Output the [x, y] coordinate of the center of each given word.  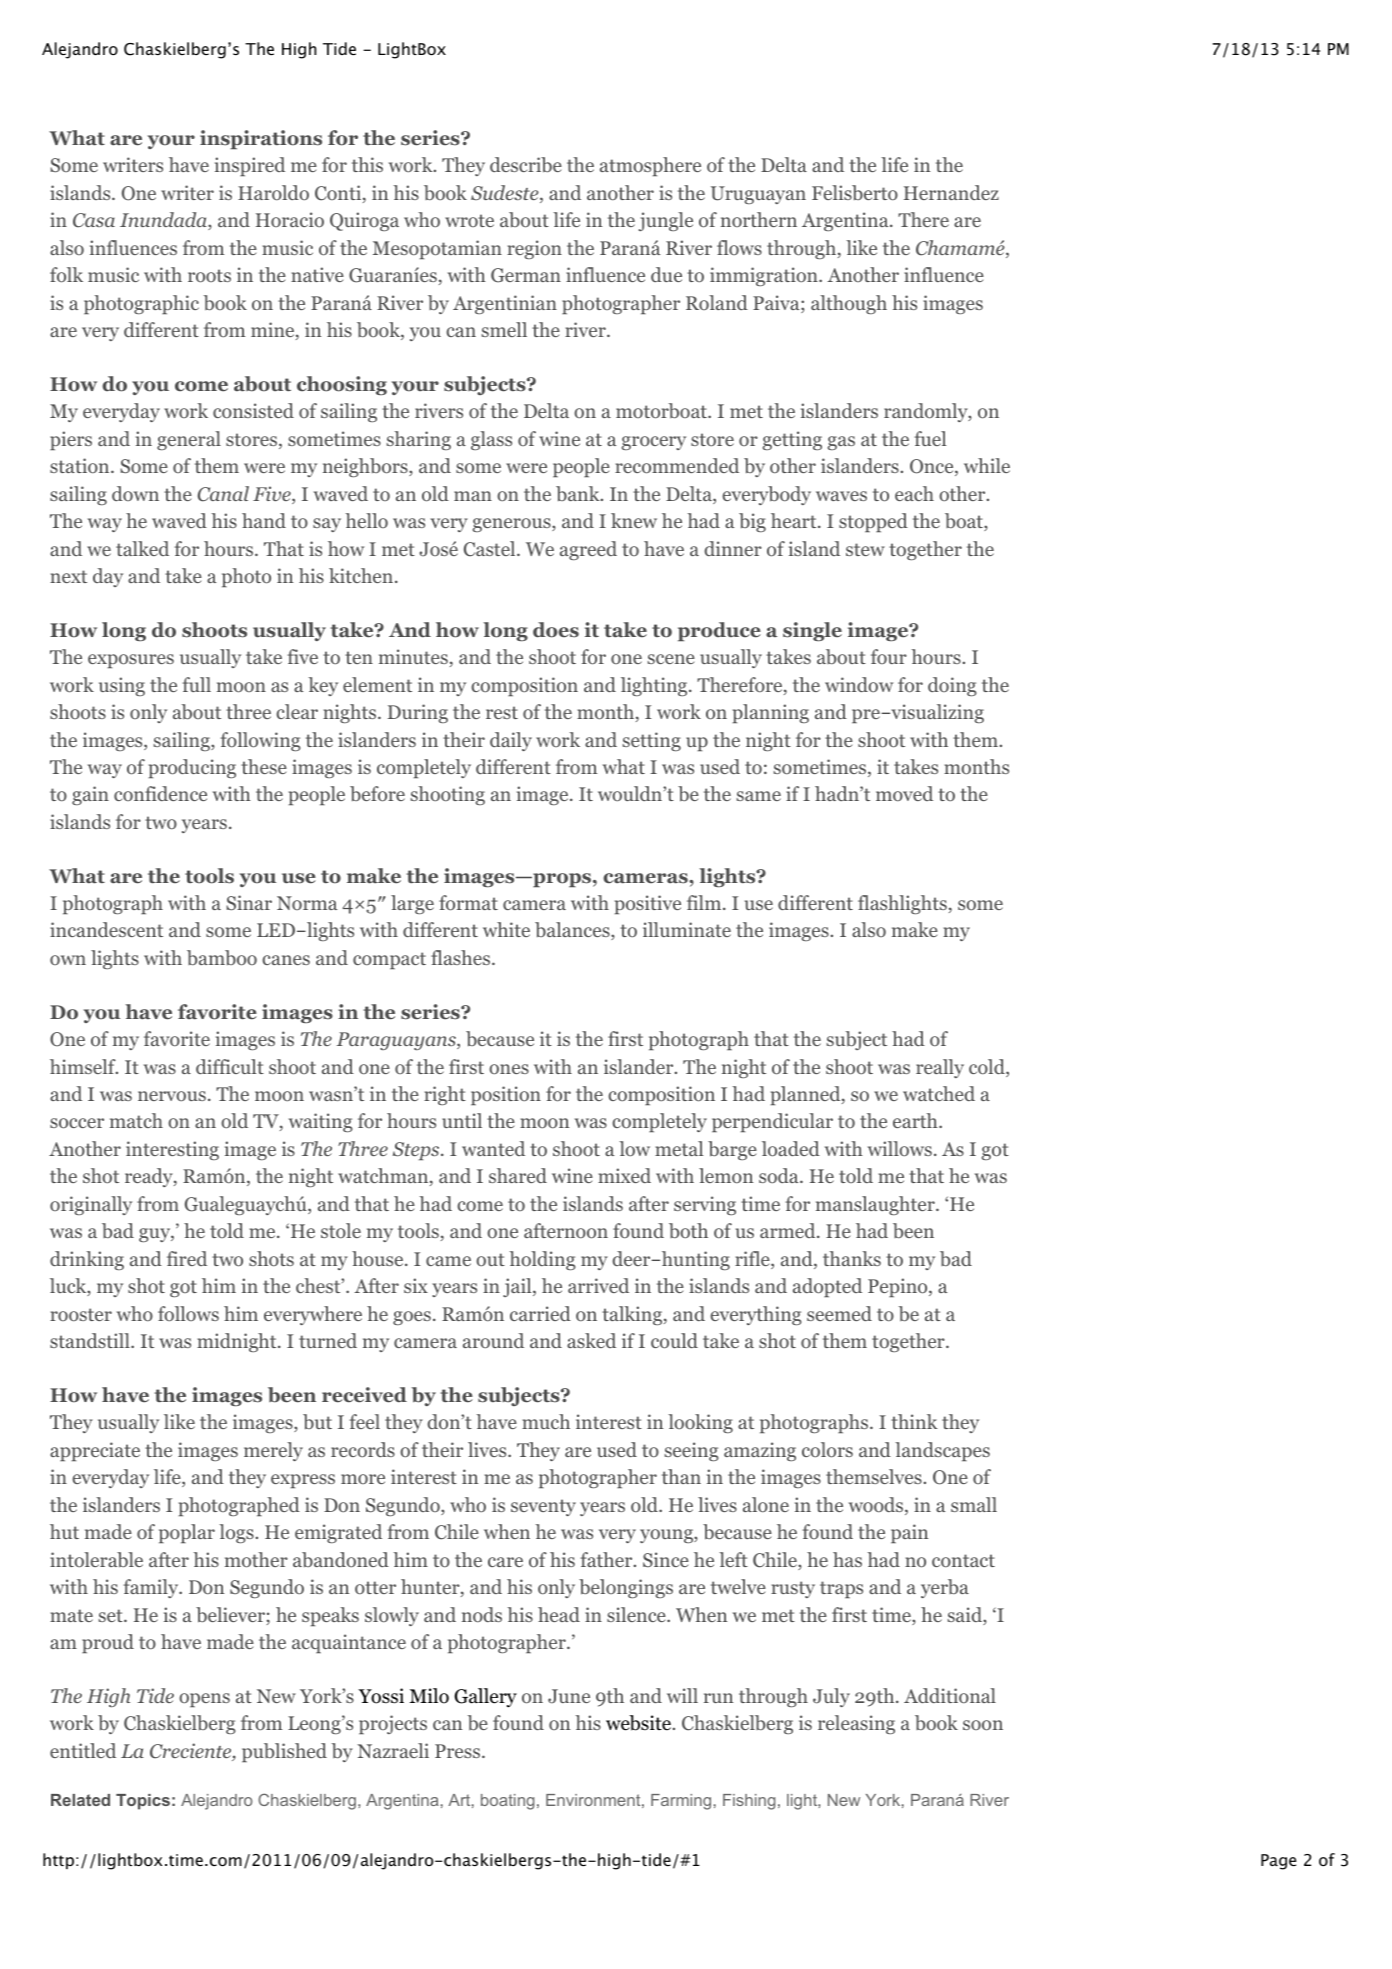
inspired [250, 166]
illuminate [687, 929]
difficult [230, 1066]
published [284, 1752]
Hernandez [951, 192]
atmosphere [650, 166]
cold [988, 1068]
